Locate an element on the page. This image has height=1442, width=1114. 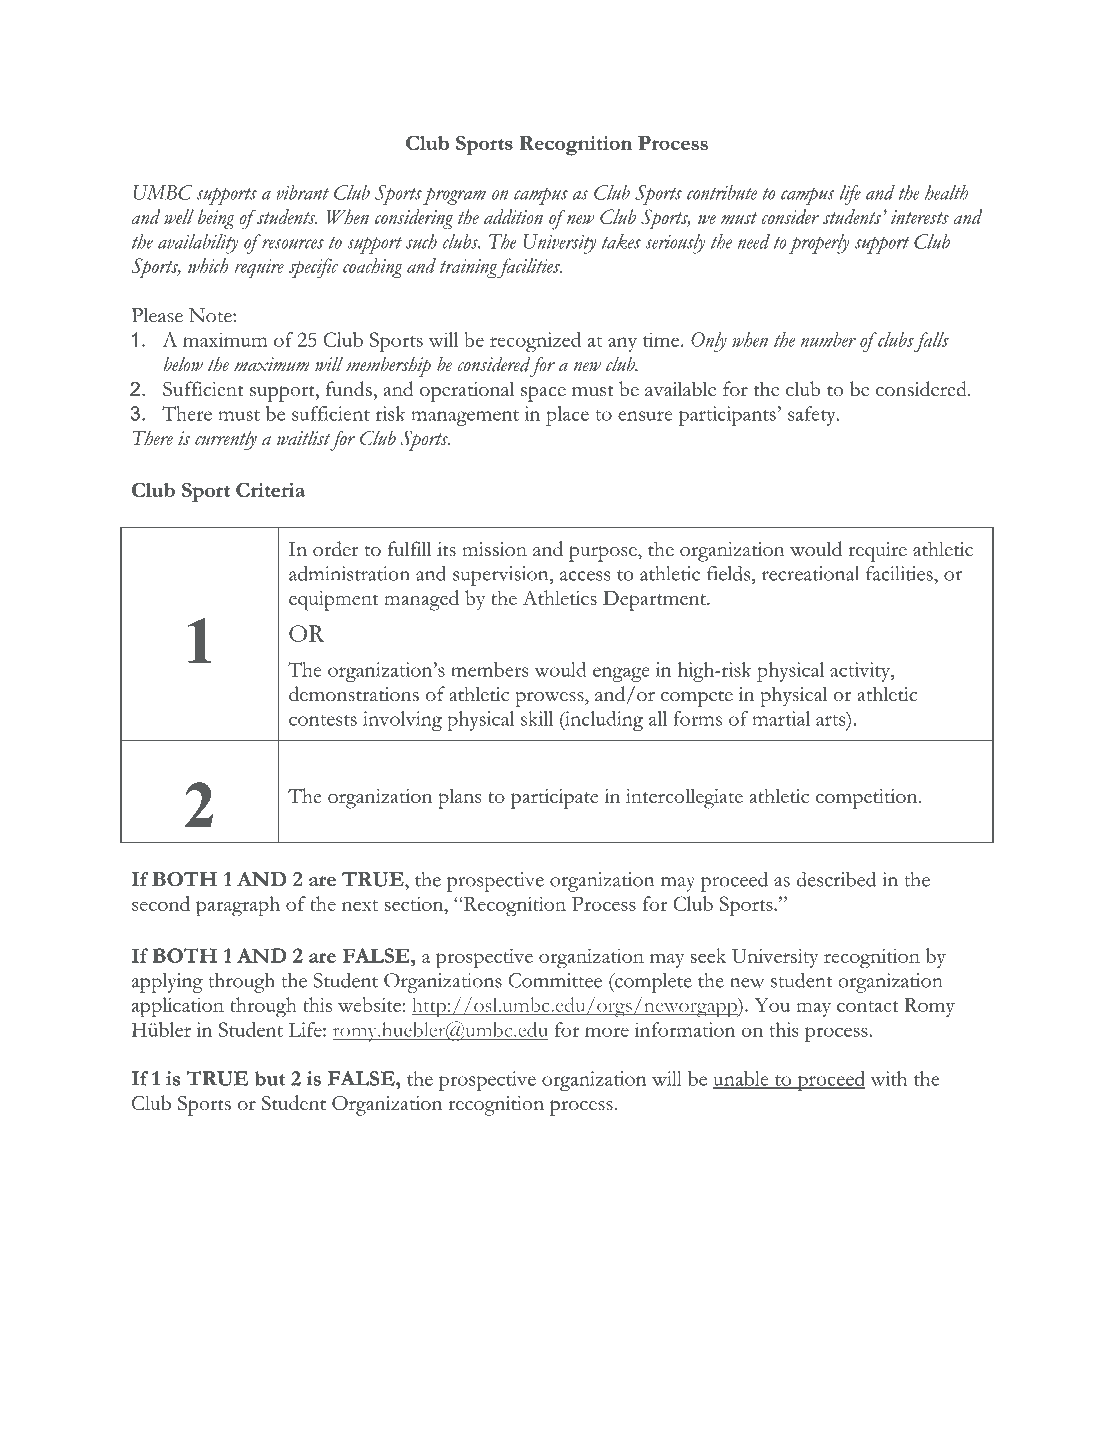
application is located at coordinates (178, 1007).
